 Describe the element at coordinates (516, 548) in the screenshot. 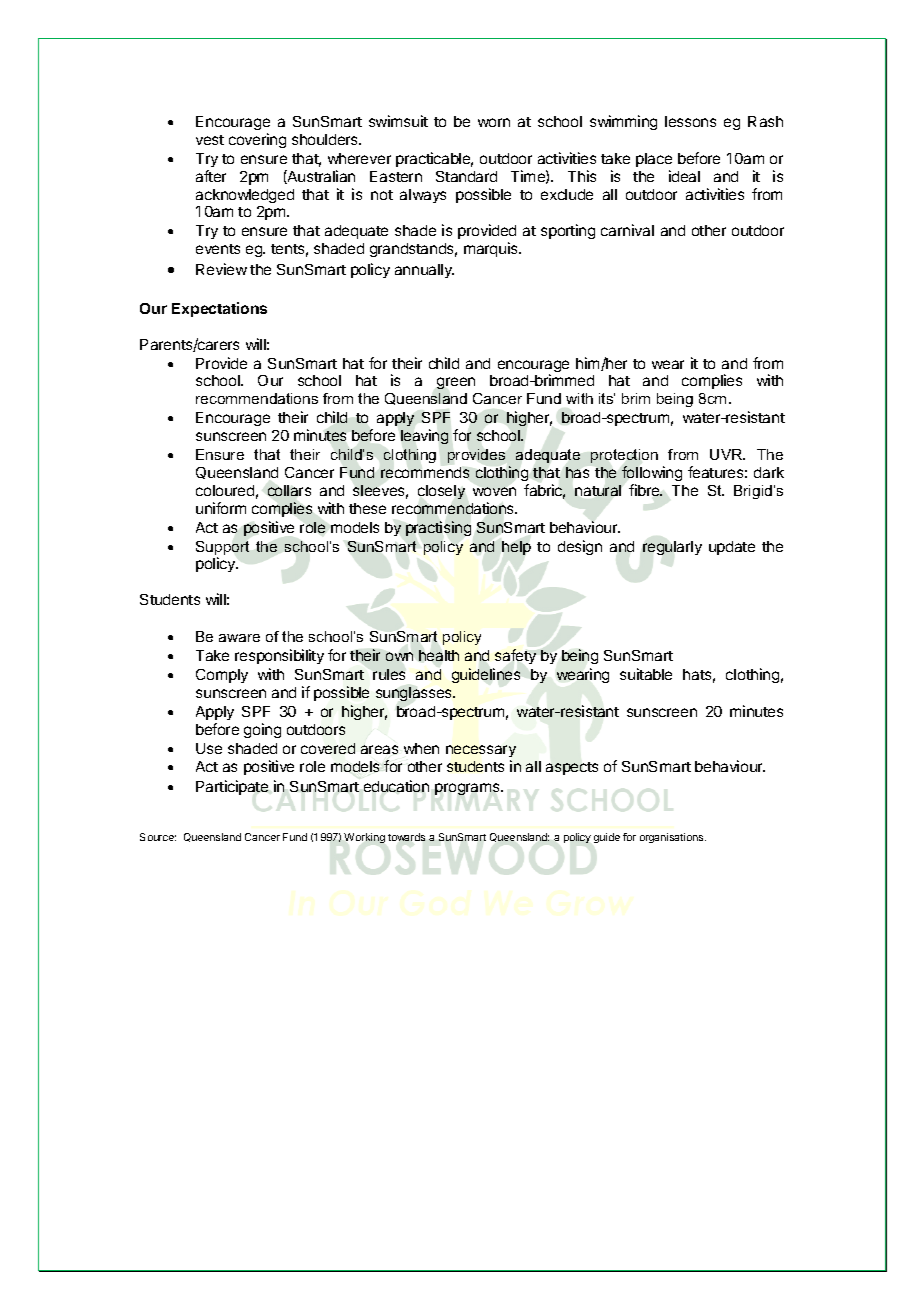

I see `help` at that location.
